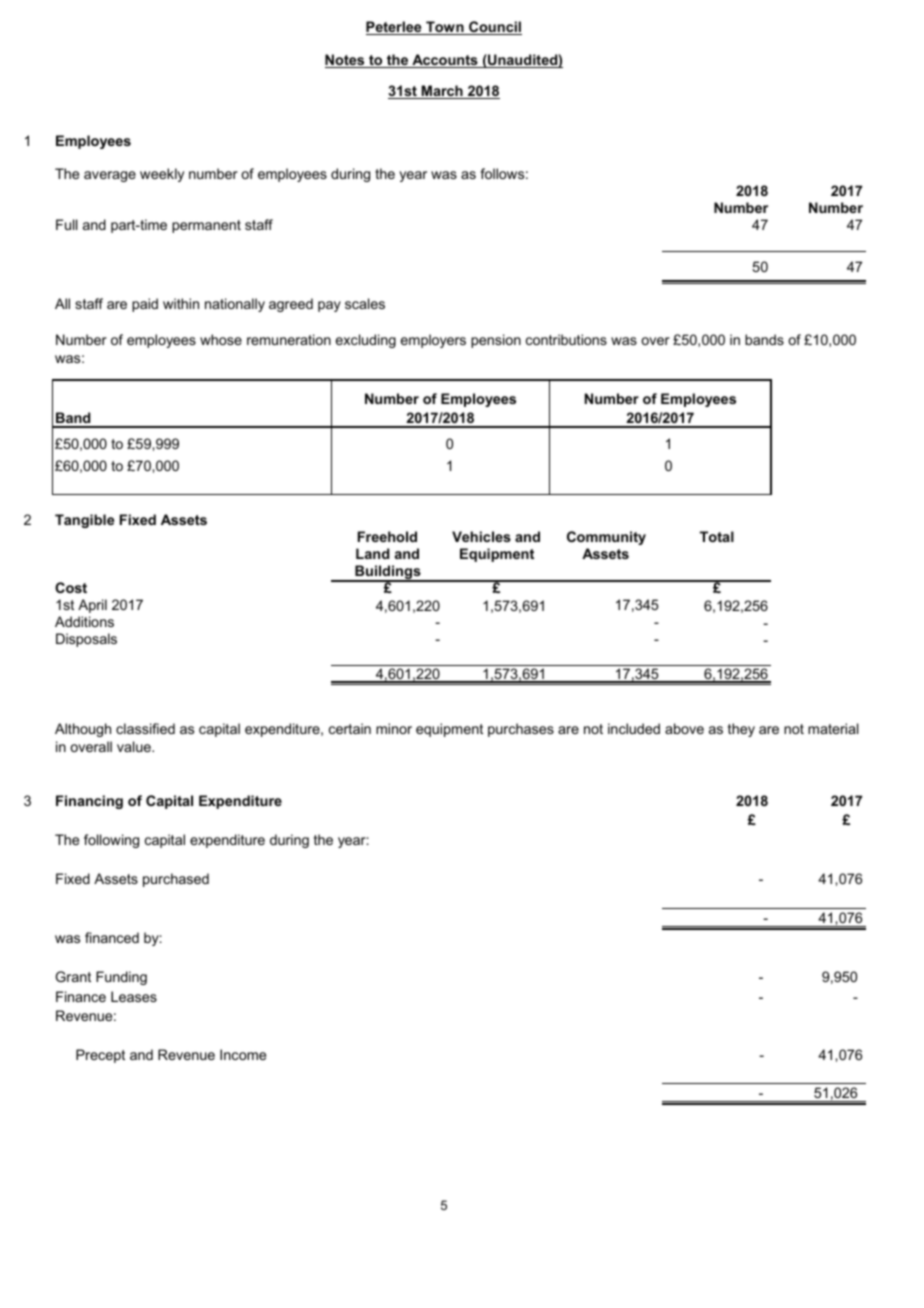 This image has height=1308, width=924. What do you see at coordinates (162, 175) in the image?
I see `weekly` at bounding box center [162, 175].
